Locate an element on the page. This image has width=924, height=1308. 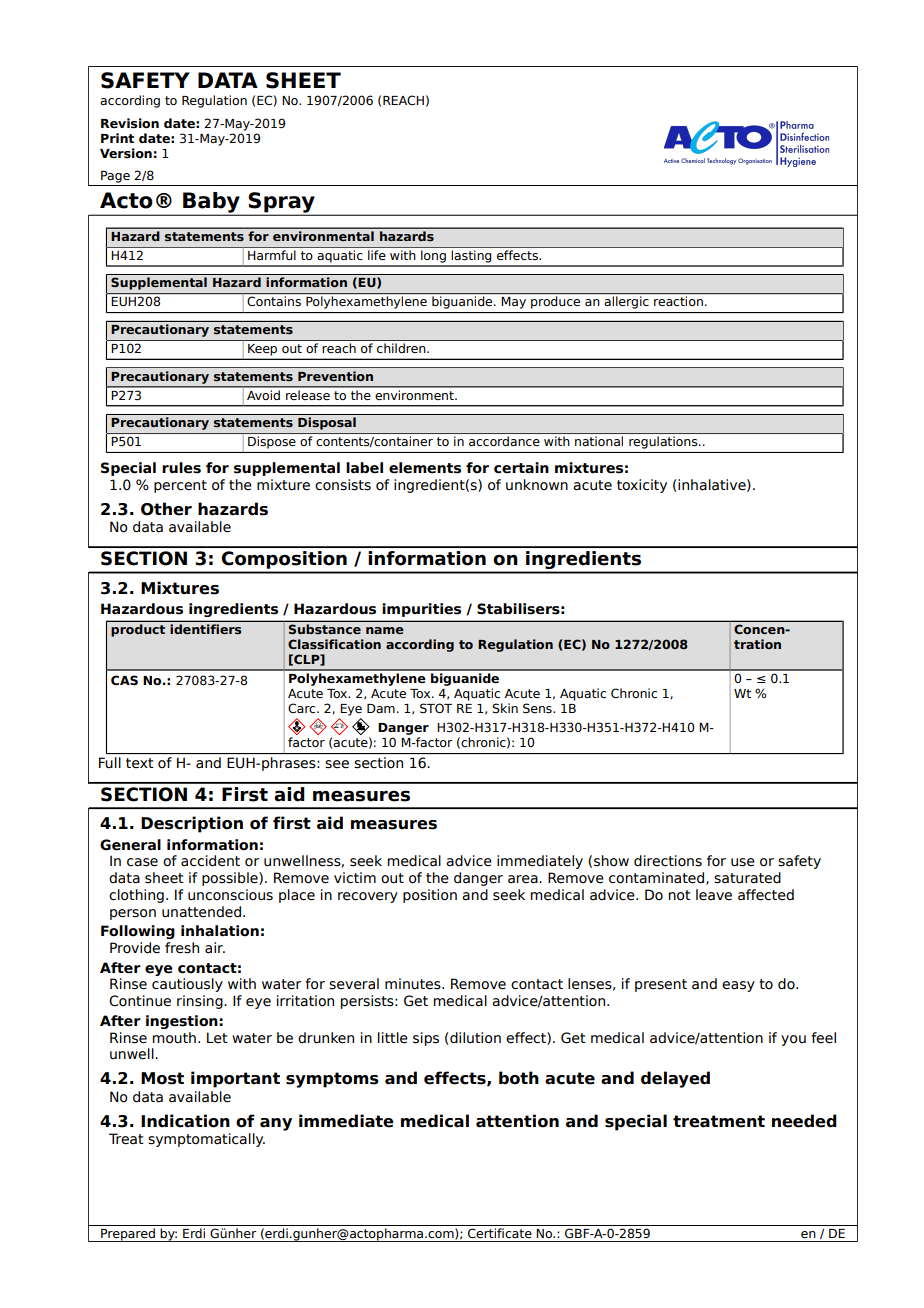
Baby is located at coordinates (211, 203).
